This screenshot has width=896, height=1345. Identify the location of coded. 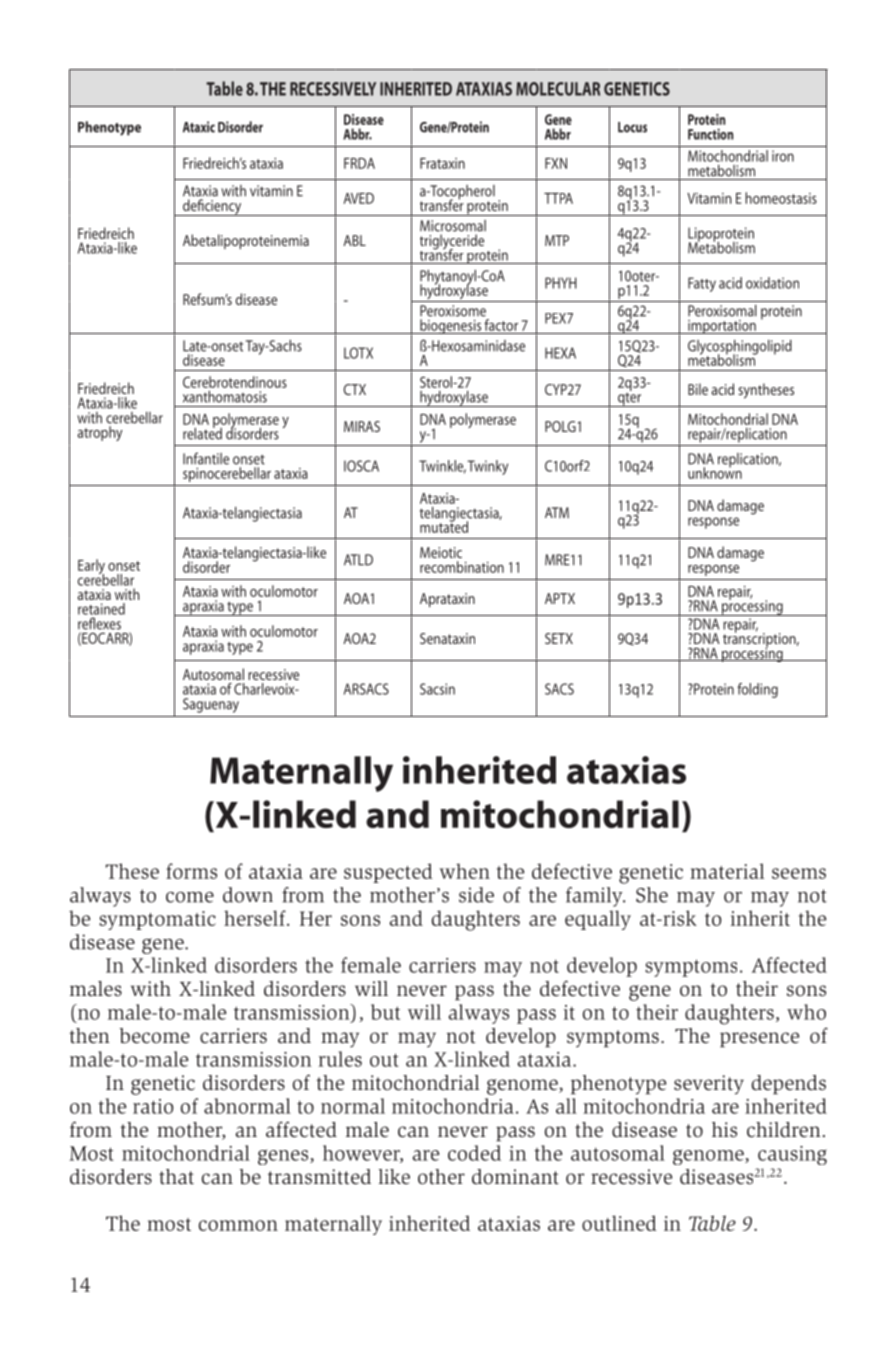
(474, 1153).
